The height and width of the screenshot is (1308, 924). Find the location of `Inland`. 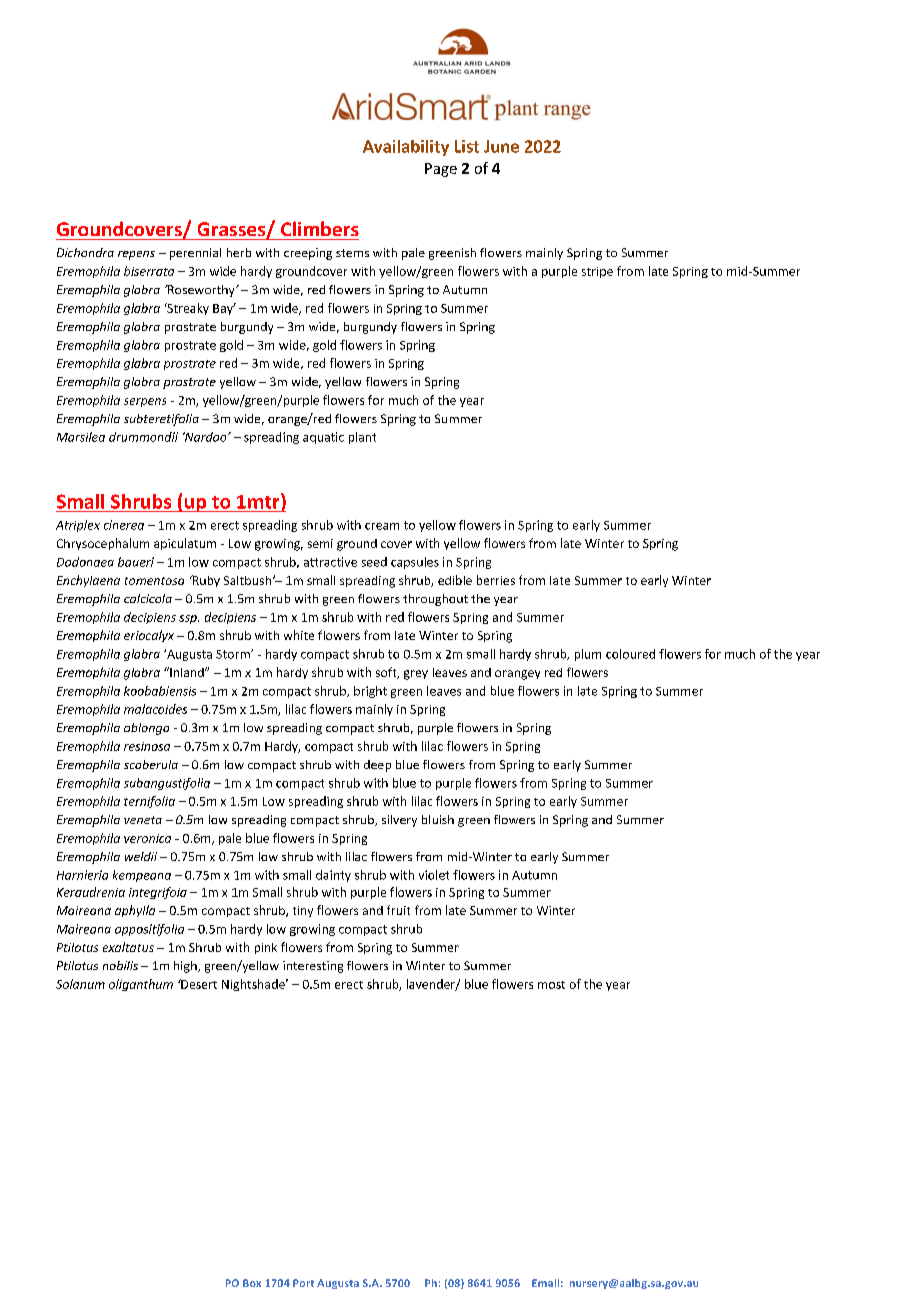

Inland is located at coordinates (187, 672).
